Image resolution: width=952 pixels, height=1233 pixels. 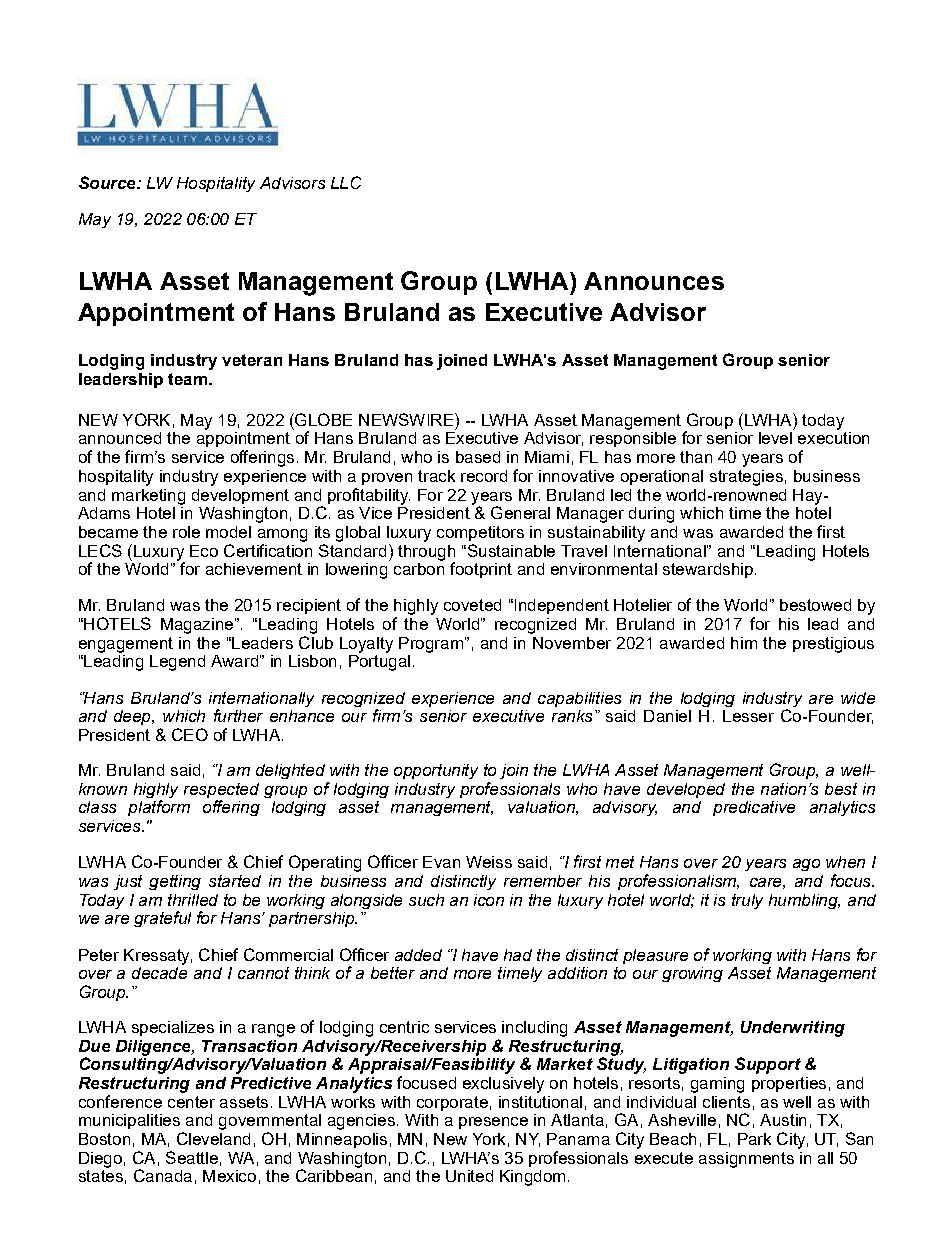 I want to click on Announces, so click(x=654, y=281).
